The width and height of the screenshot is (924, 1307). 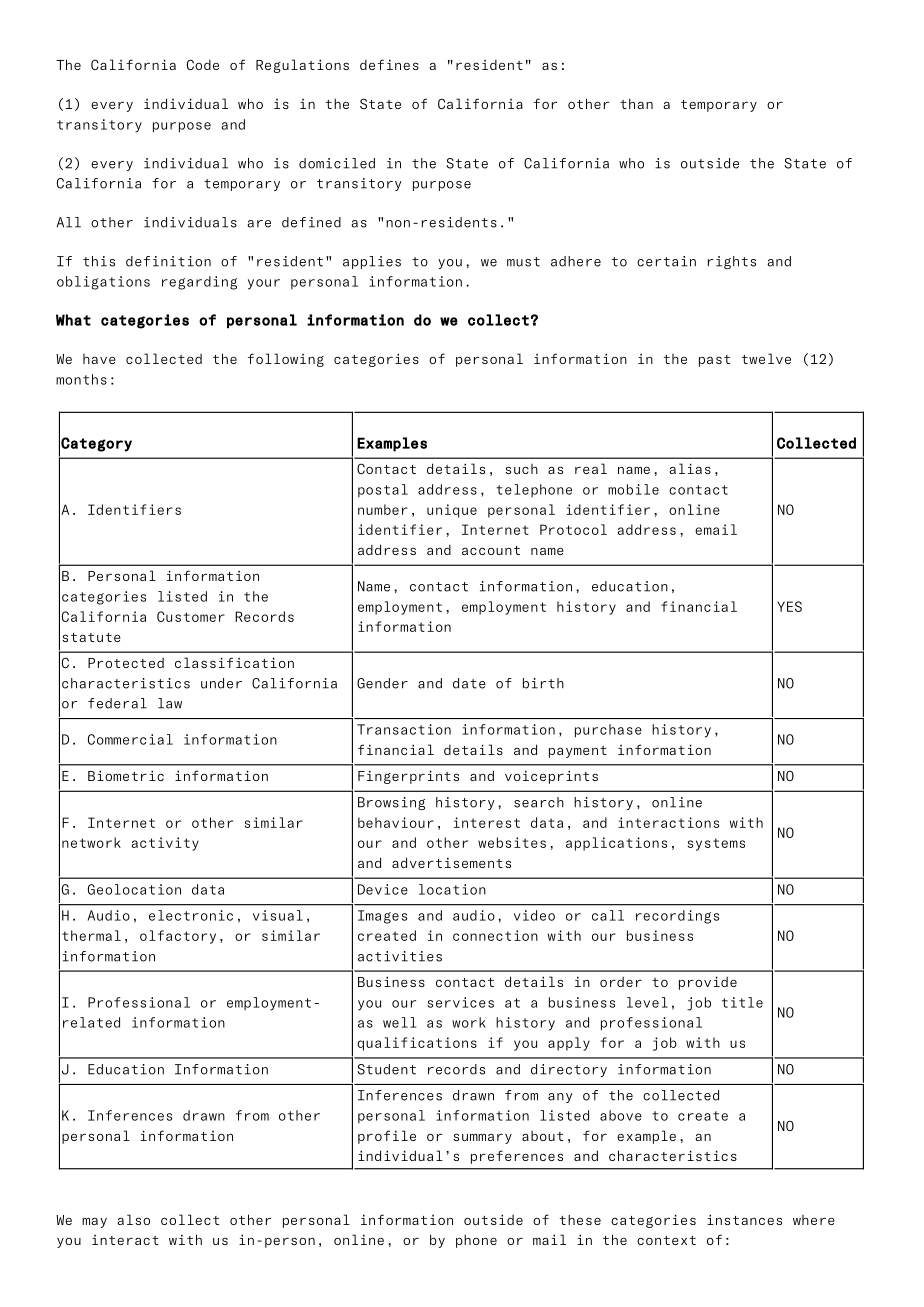 I want to click on have, so click(x=99, y=359).
